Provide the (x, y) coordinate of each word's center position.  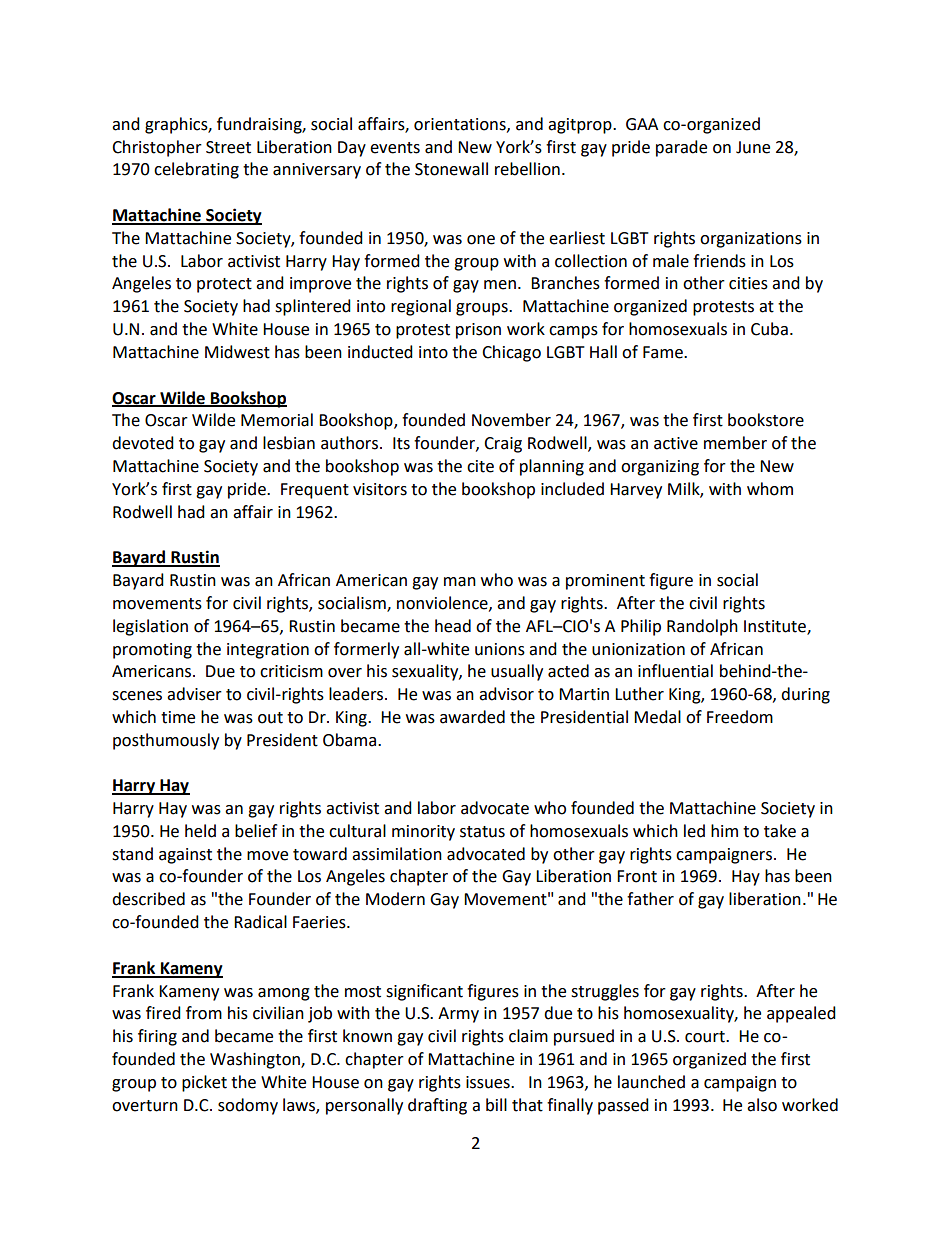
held (200, 831)
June (753, 147)
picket (204, 1083)
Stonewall (451, 169)
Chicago (511, 353)
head (453, 626)
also (762, 1105)
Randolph (702, 627)
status (482, 832)
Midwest (237, 352)
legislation (150, 627)
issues (489, 1082)
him (724, 830)
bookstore (766, 420)
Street (228, 147)
